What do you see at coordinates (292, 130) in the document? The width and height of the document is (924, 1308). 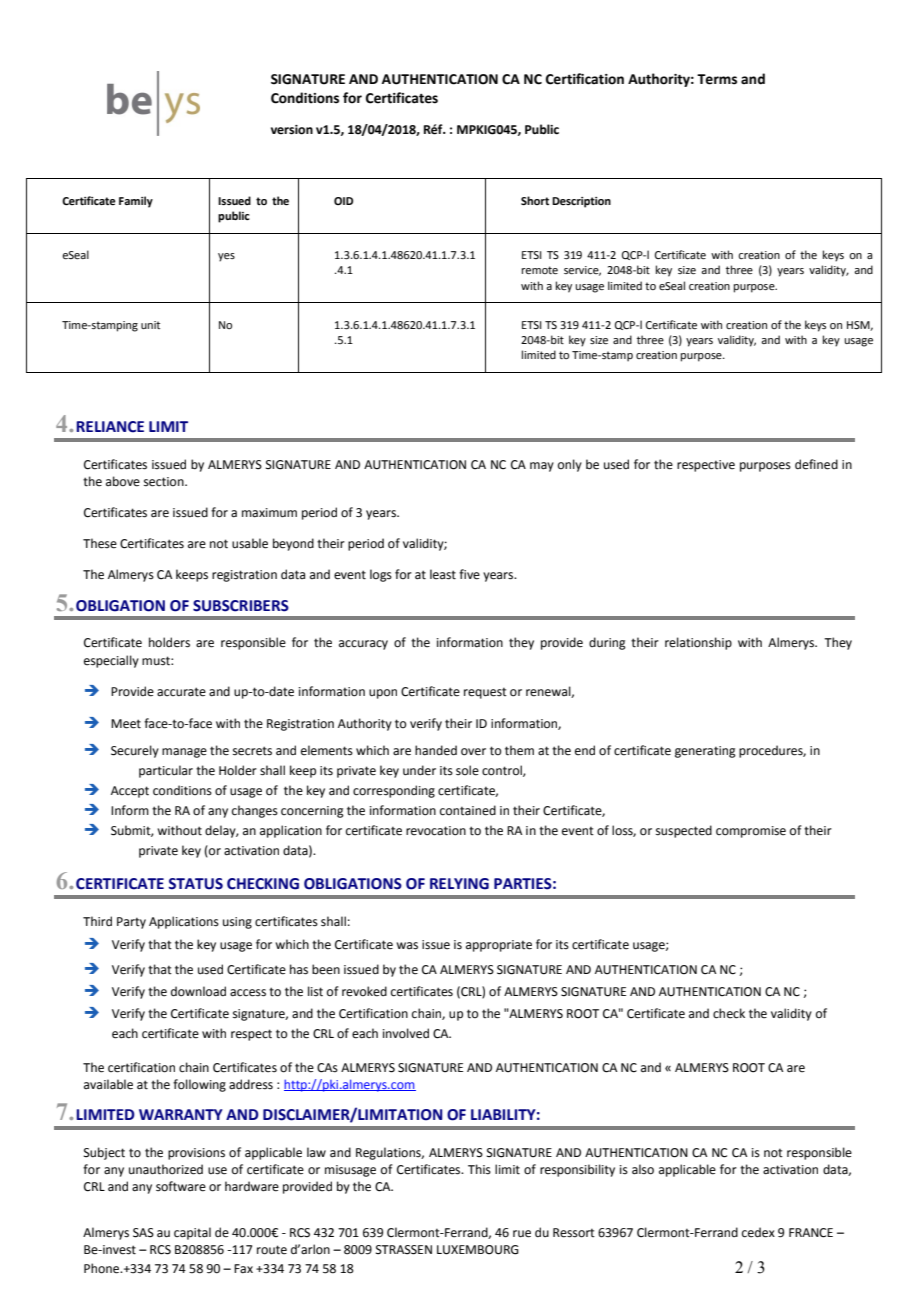 I see `version` at bounding box center [292, 130].
